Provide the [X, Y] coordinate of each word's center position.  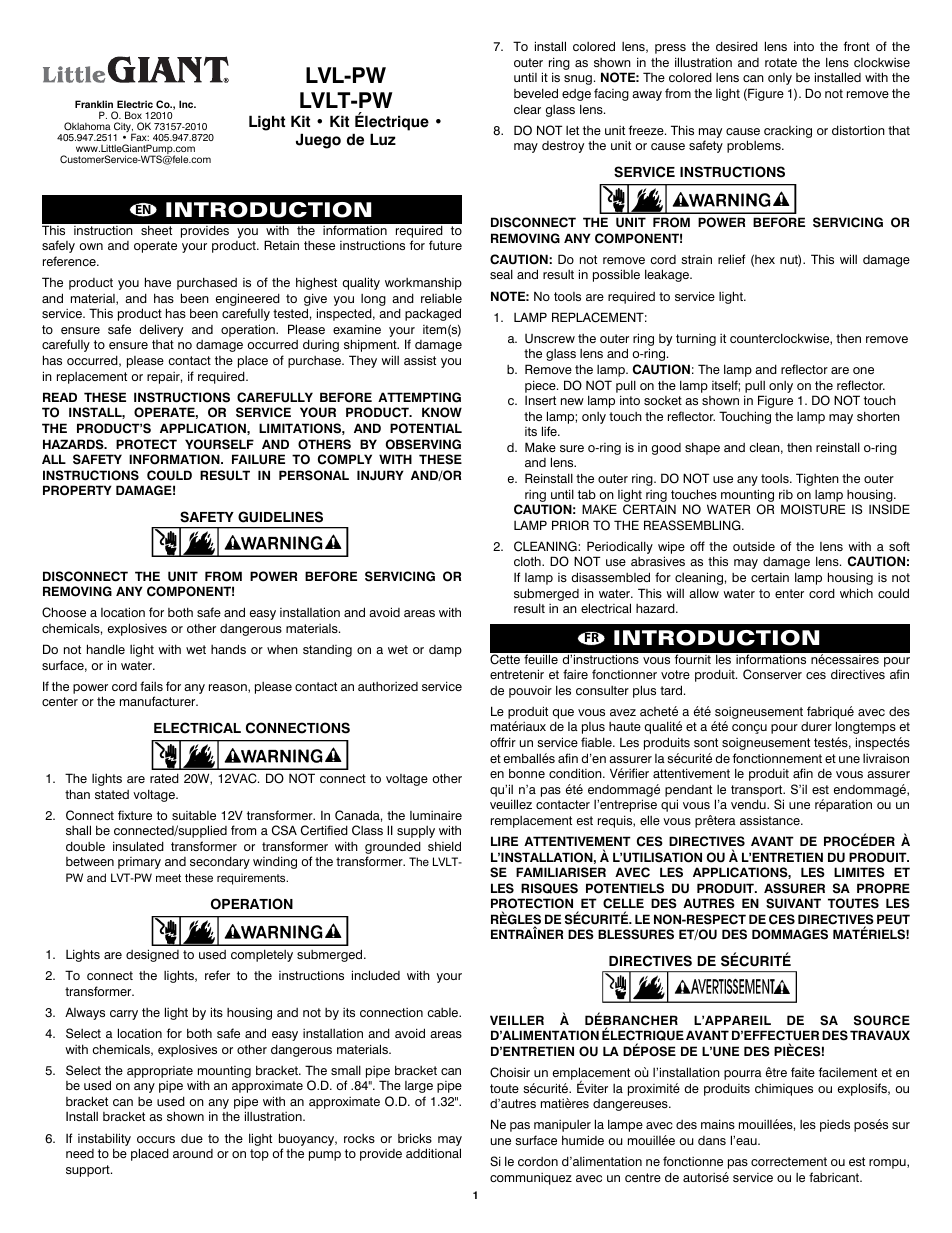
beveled [536, 93]
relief [731, 259]
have [158, 282]
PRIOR [570, 525]
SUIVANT [793, 903]
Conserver [772, 674]
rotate [781, 62]
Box [133, 115]
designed [152, 955]
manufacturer [159, 701]
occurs [156, 1139]
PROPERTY [77, 490]
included [376, 975]
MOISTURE [813, 509]
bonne [527, 773]
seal [501, 274]
